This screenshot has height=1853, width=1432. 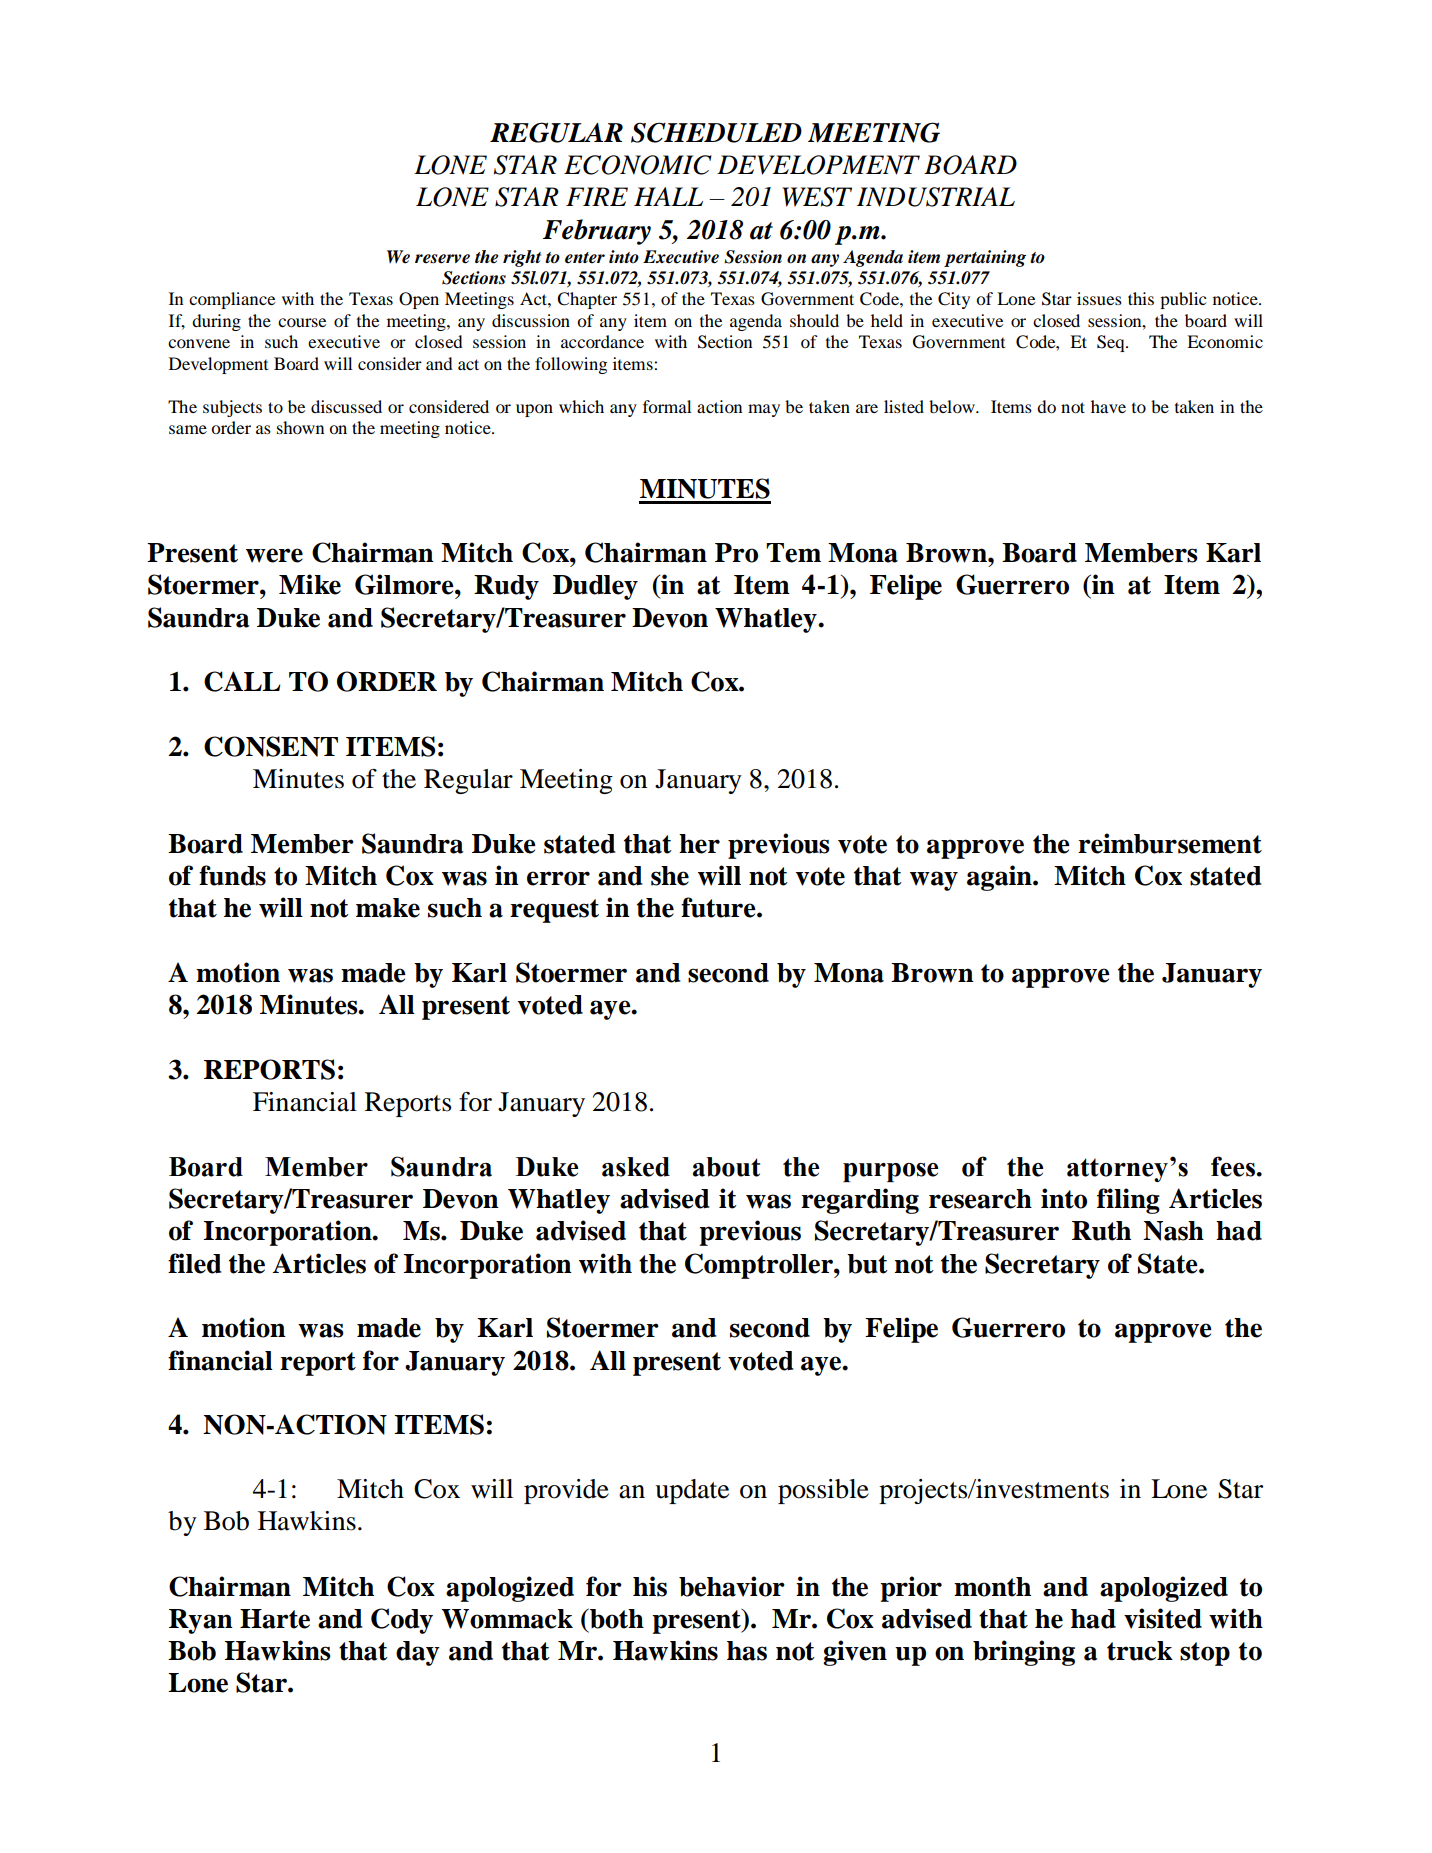 What do you see at coordinates (195, 1263) in the screenshot?
I see `filed` at bounding box center [195, 1263].
